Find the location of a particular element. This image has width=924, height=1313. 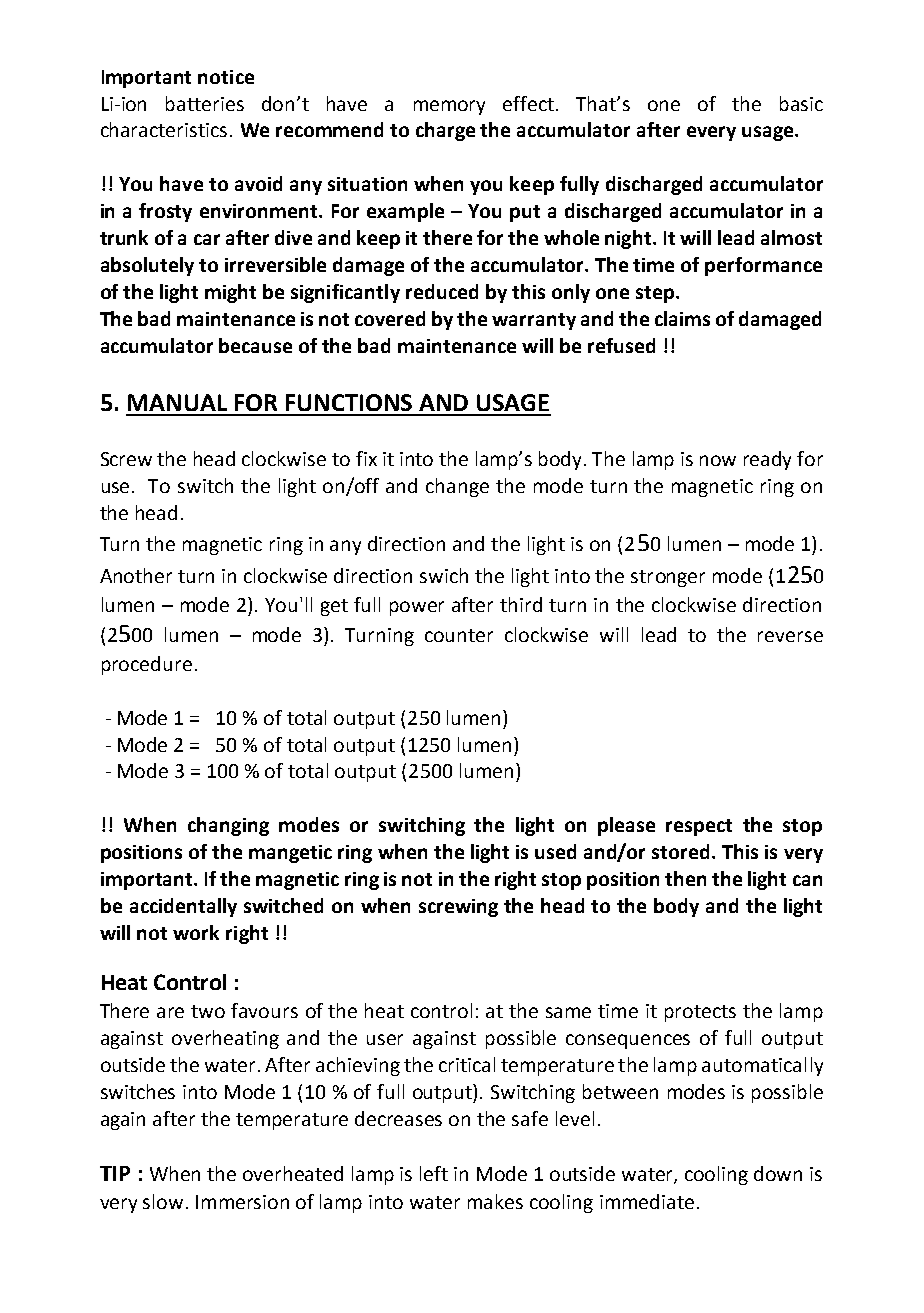

respect is located at coordinates (699, 827).
